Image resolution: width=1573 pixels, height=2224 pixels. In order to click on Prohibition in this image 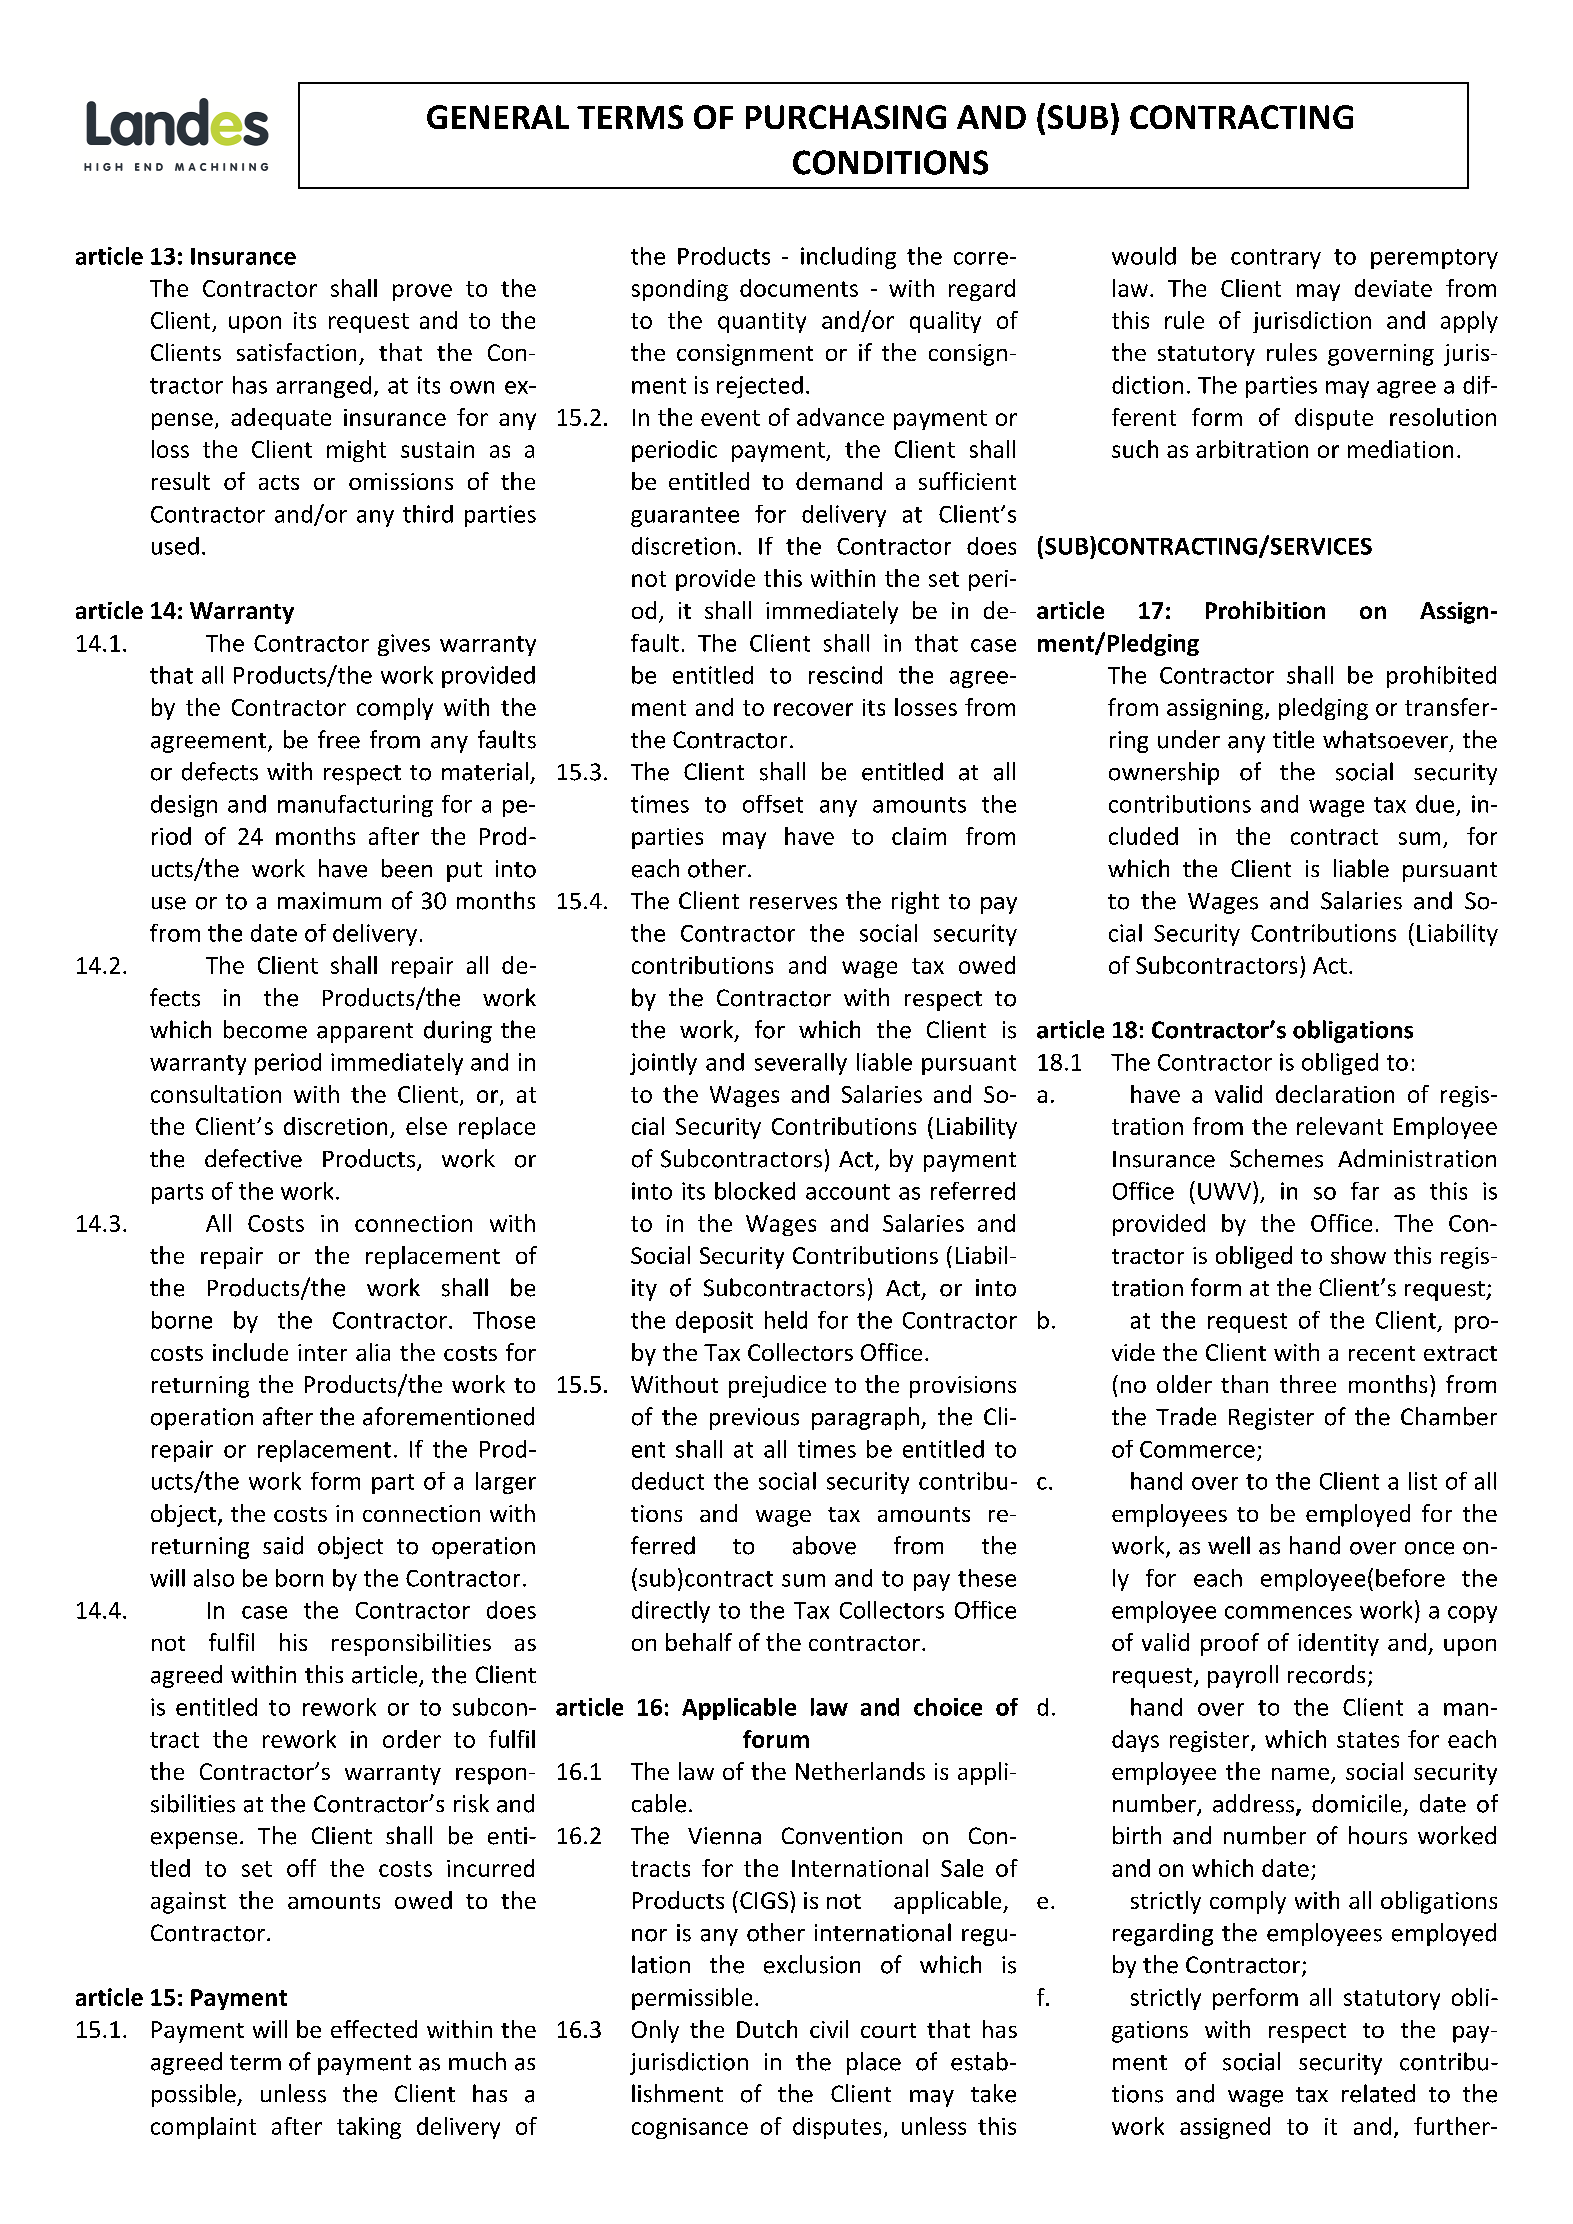, I will do `click(1265, 610)`.
